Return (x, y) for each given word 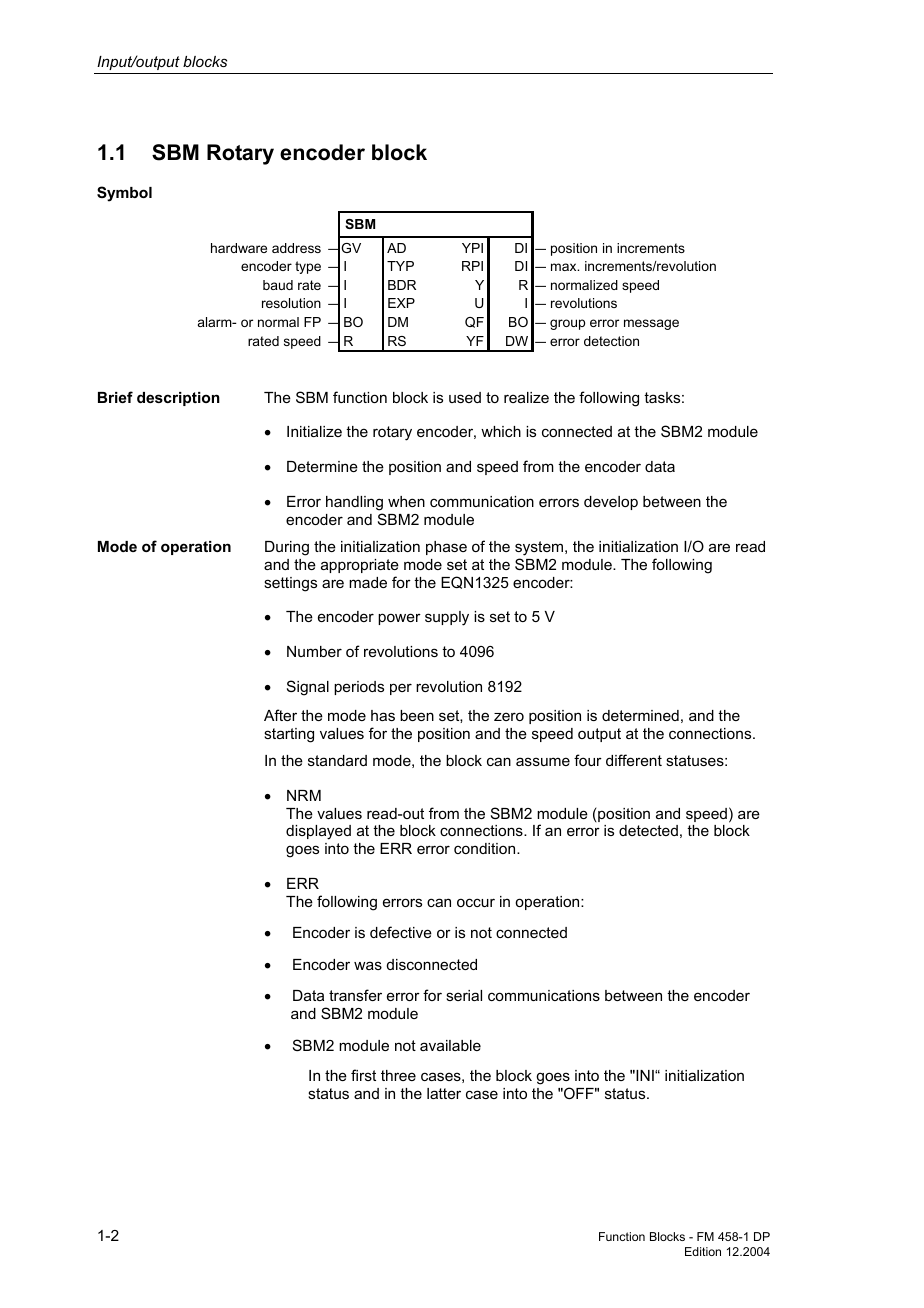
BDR (402, 285)
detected (648, 830)
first (363, 1075)
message (651, 324)
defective (401, 932)
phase (446, 548)
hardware (239, 248)
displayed (318, 832)
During (287, 548)
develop (611, 503)
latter (444, 1093)
